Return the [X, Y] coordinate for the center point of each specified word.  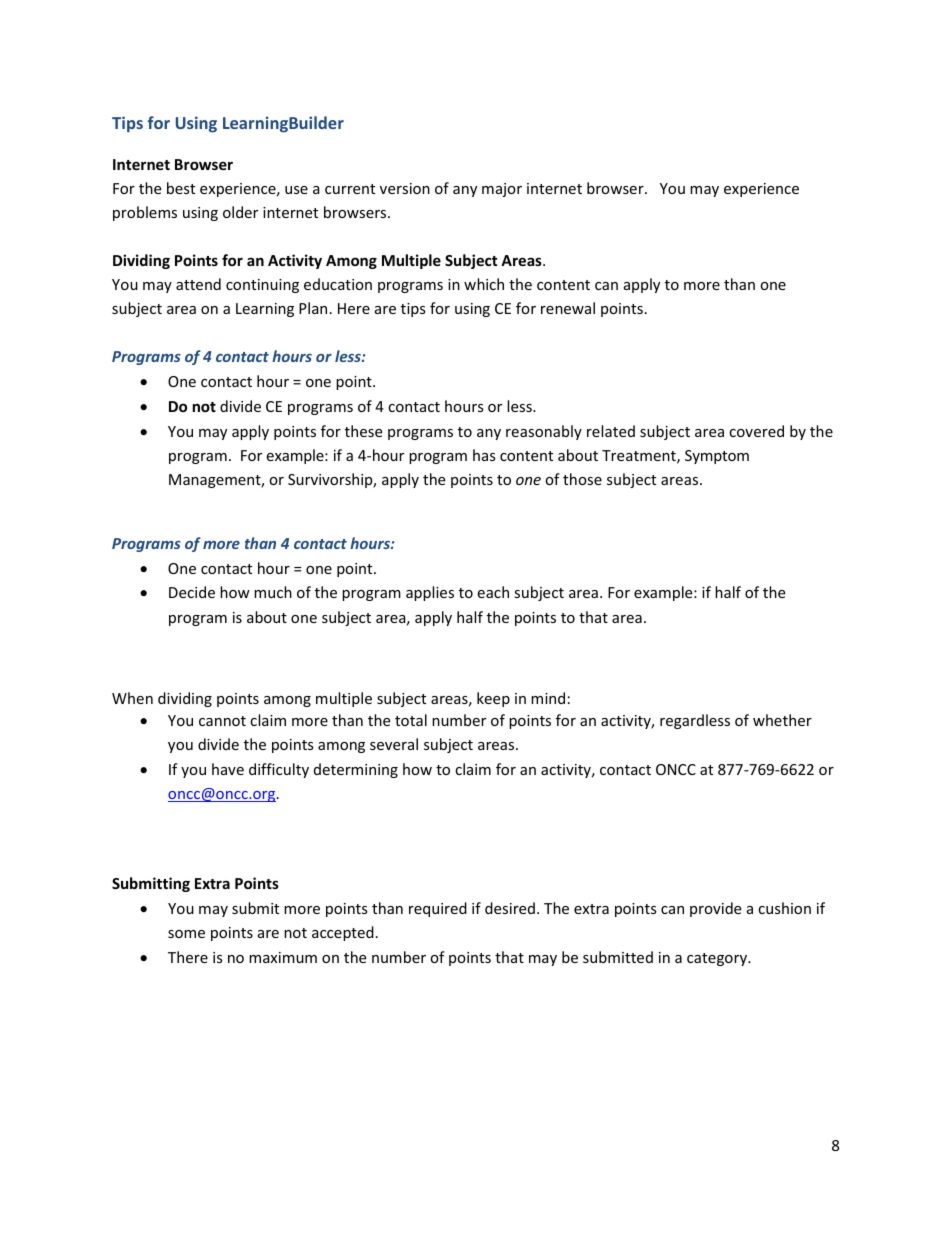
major [502, 190]
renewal [568, 308]
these [363, 431]
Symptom [717, 457]
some [186, 934]
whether [782, 720]
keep [493, 699]
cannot [222, 721]
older [240, 212]
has [484, 455]
